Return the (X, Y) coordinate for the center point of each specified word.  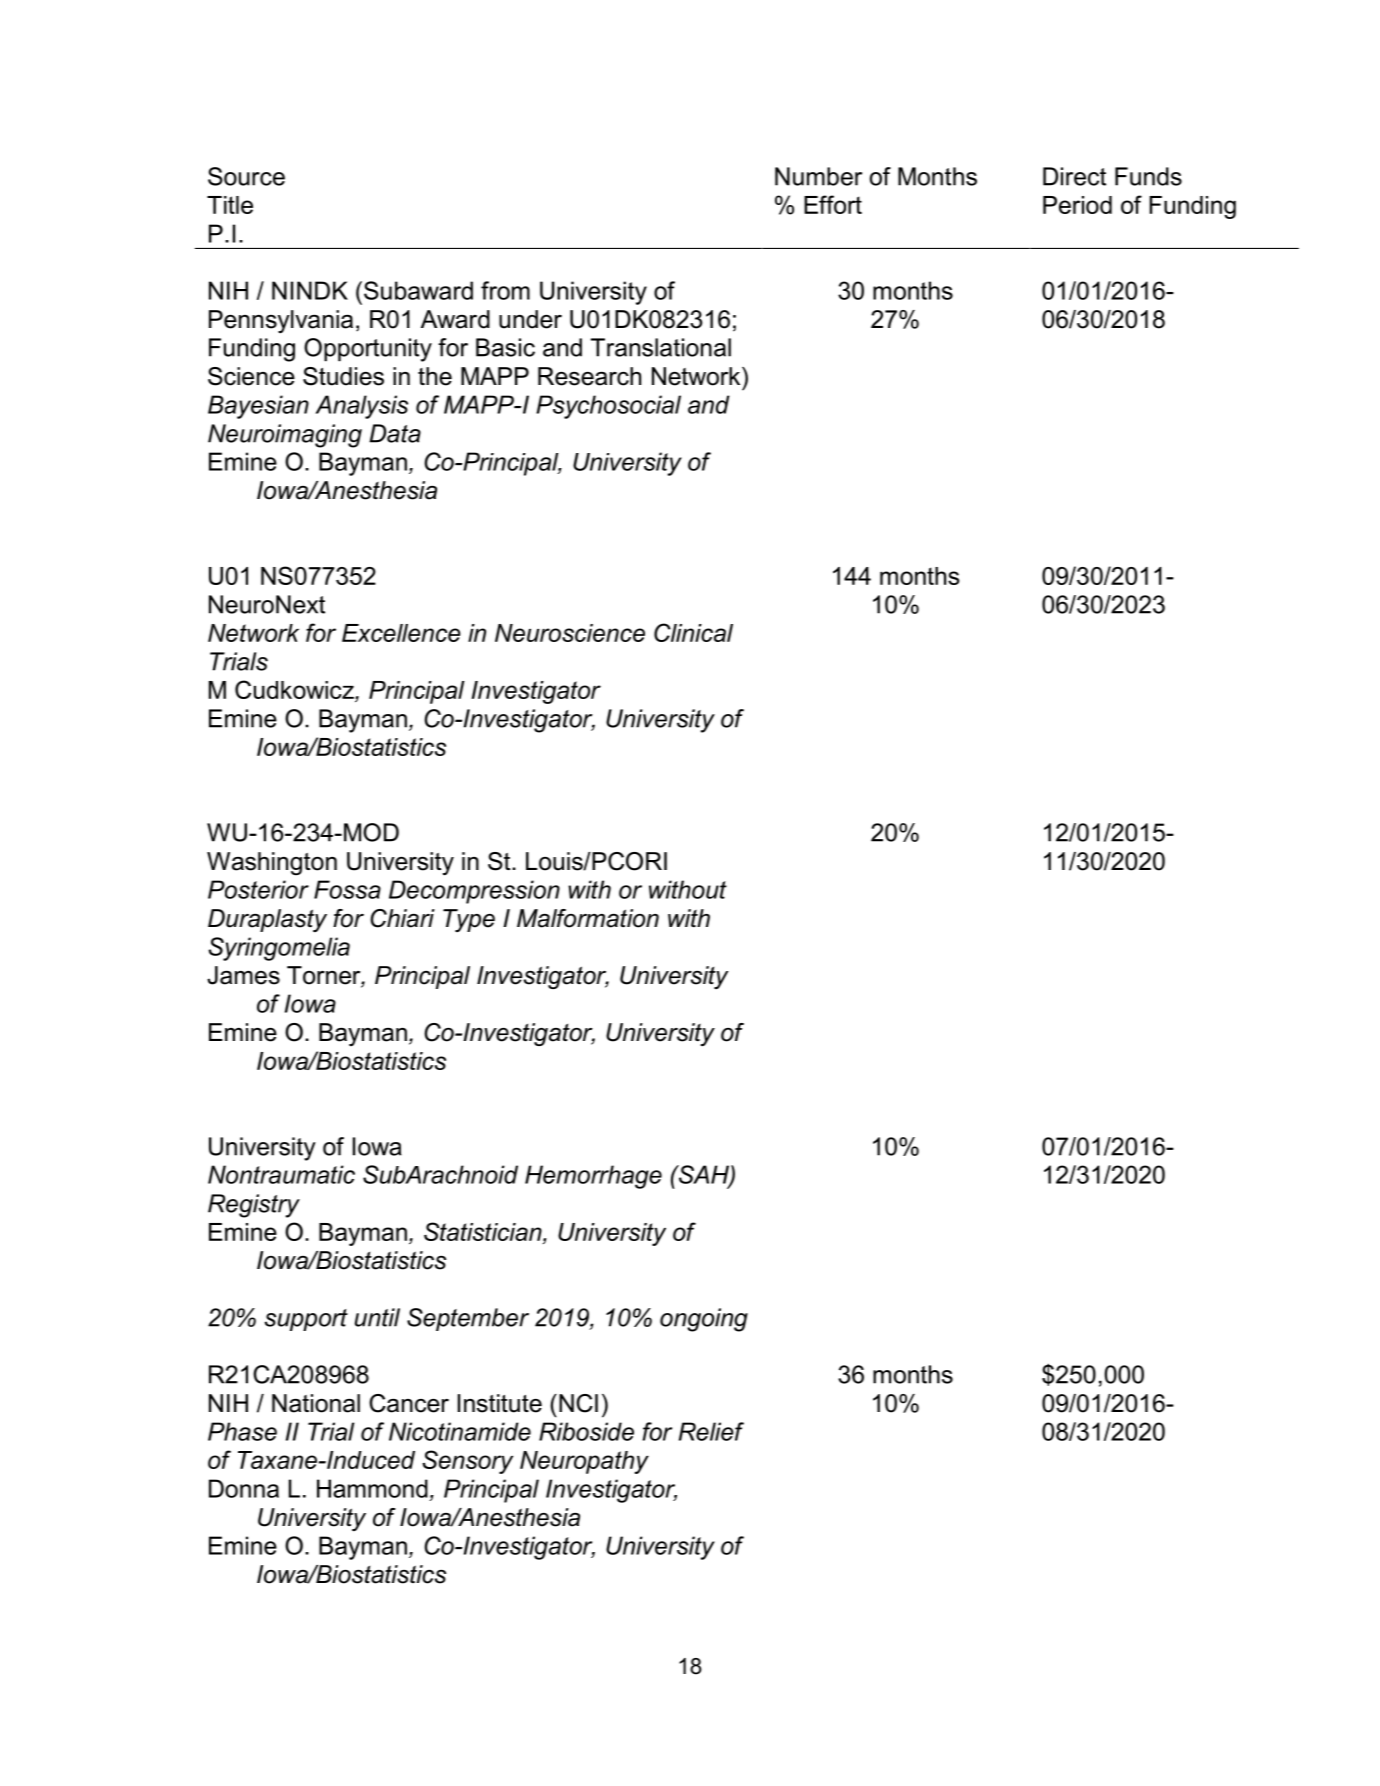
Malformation (588, 918)
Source (246, 176)
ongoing (704, 1320)
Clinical (693, 632)
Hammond (372, 1488)
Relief (711, 1431)
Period (1077, 205)
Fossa (347, 889)
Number (818, 176)
